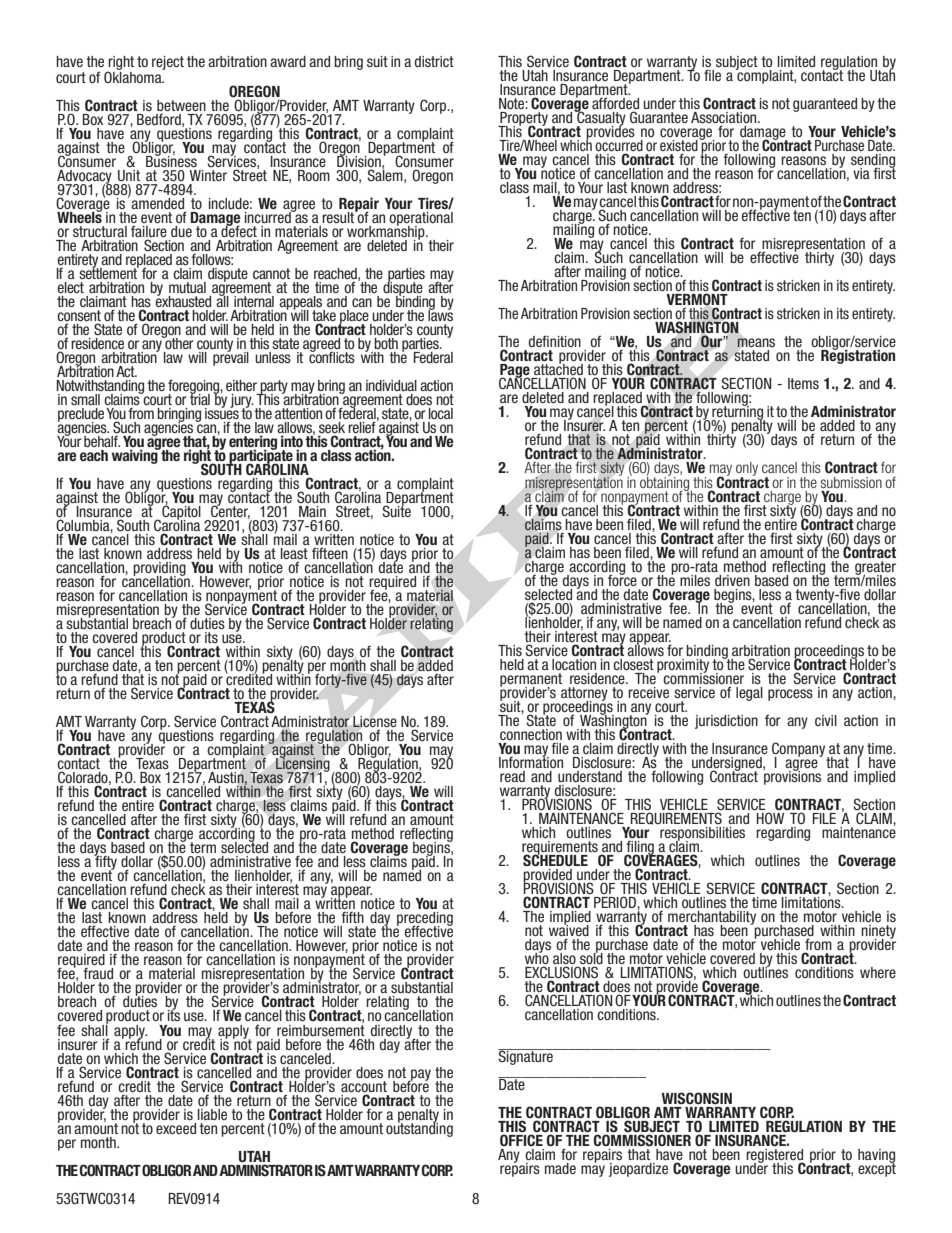 The width and height of the document is (952, 1233). I want to click on reimbursement, so click(321, 1029).
